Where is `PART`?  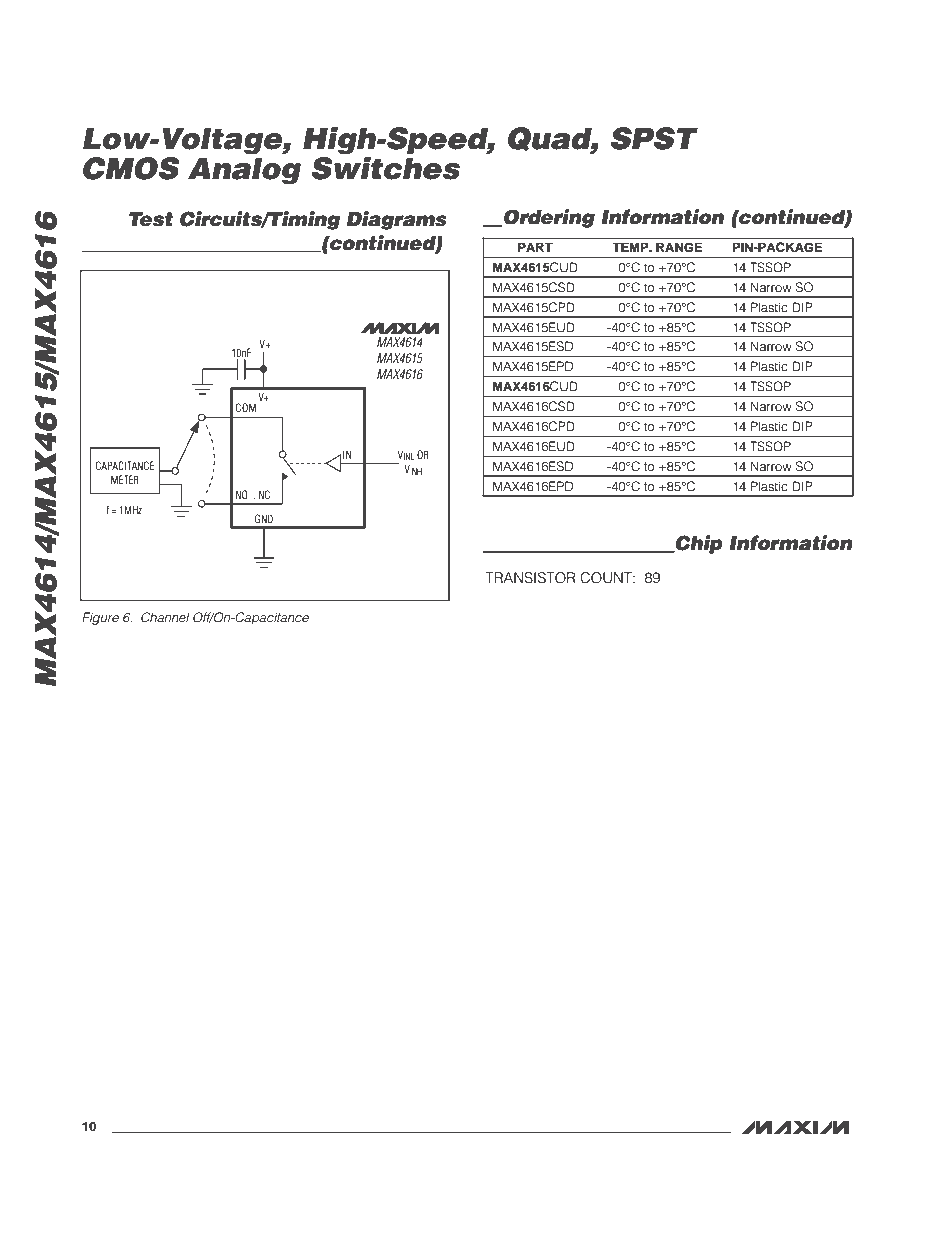 PART is located at coordinates (535, 247).
